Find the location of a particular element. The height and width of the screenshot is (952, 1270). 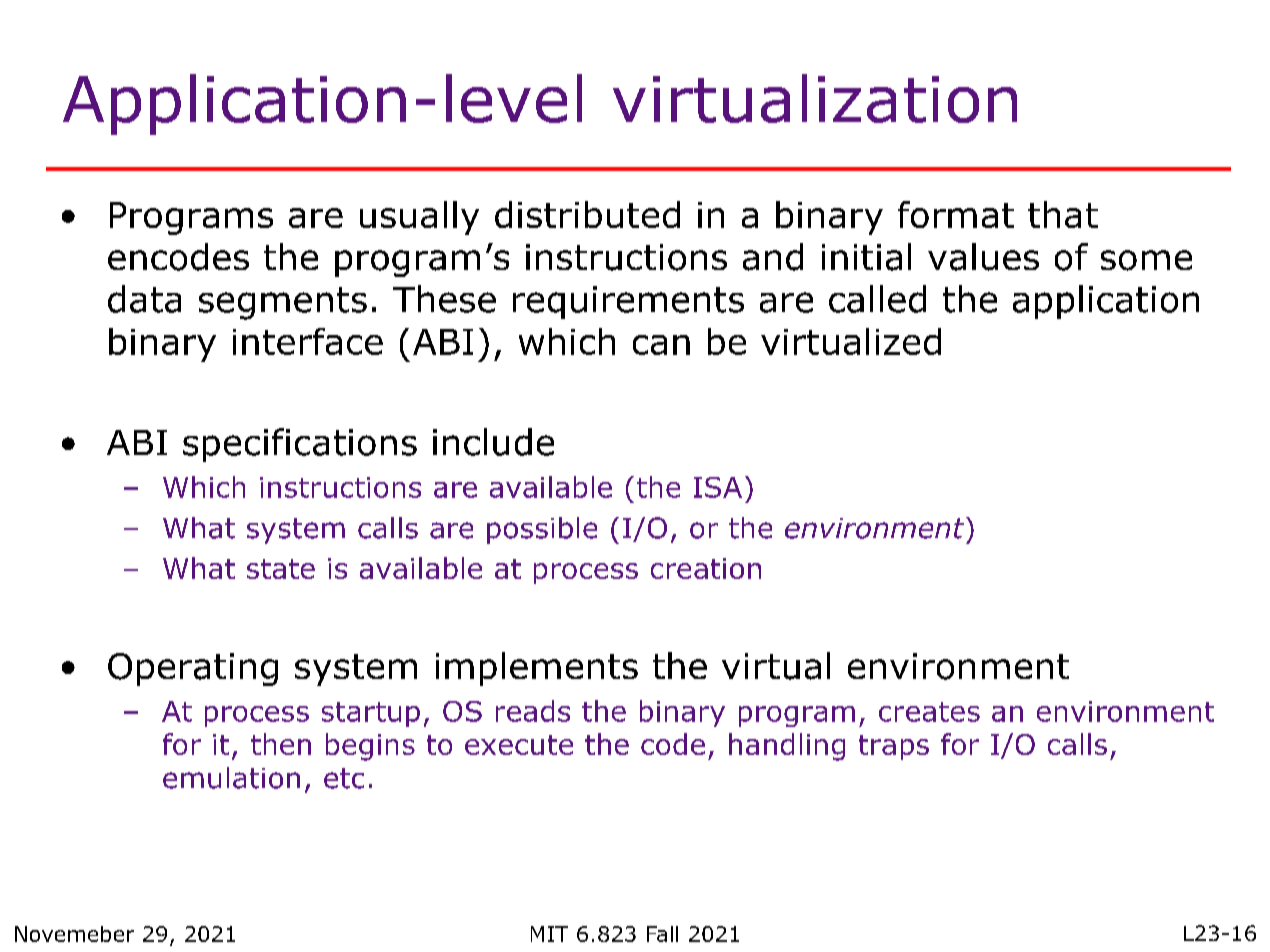

that is located at coordinates (1063, 214).
